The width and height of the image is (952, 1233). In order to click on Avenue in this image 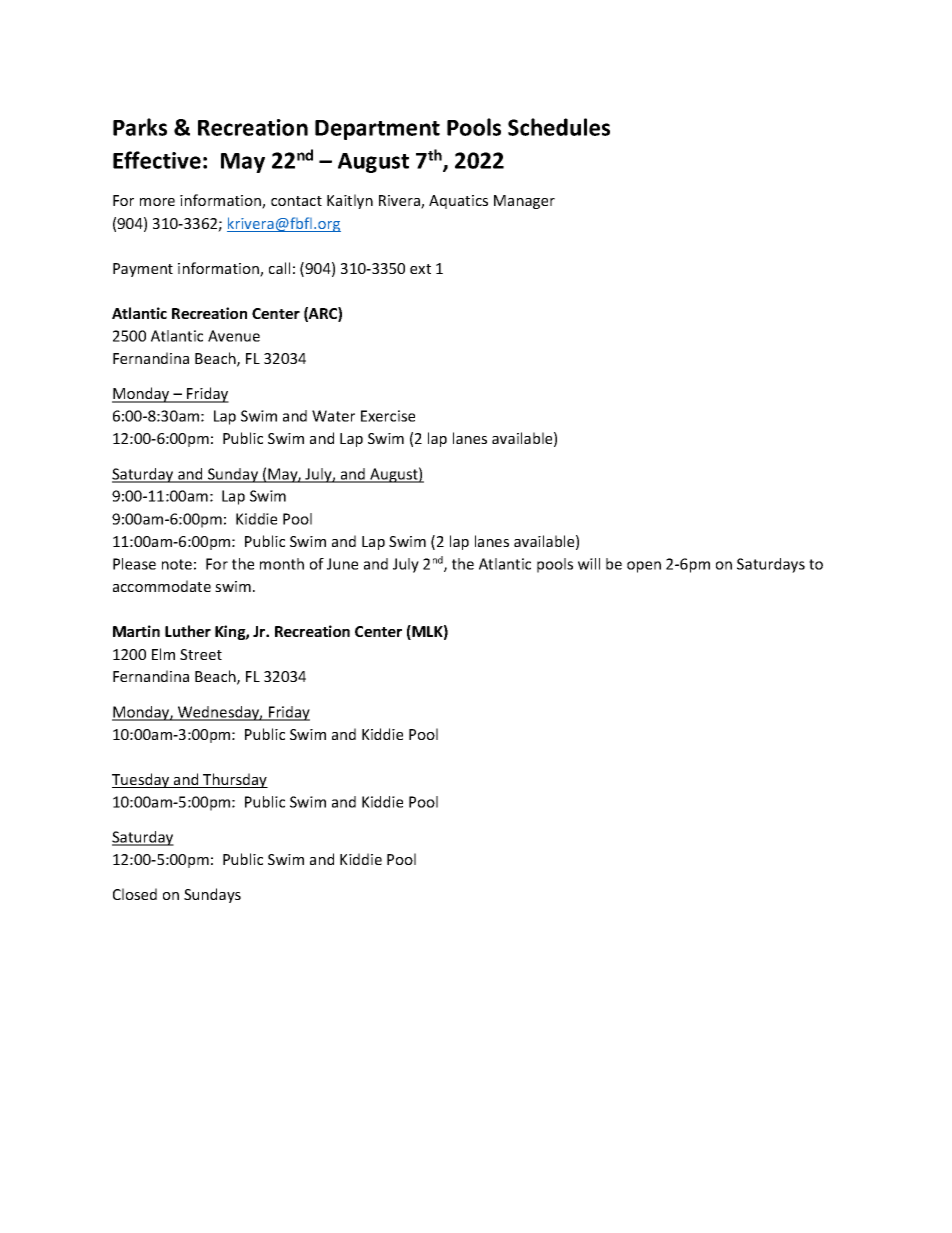, I will do `click(234, 336)`.
